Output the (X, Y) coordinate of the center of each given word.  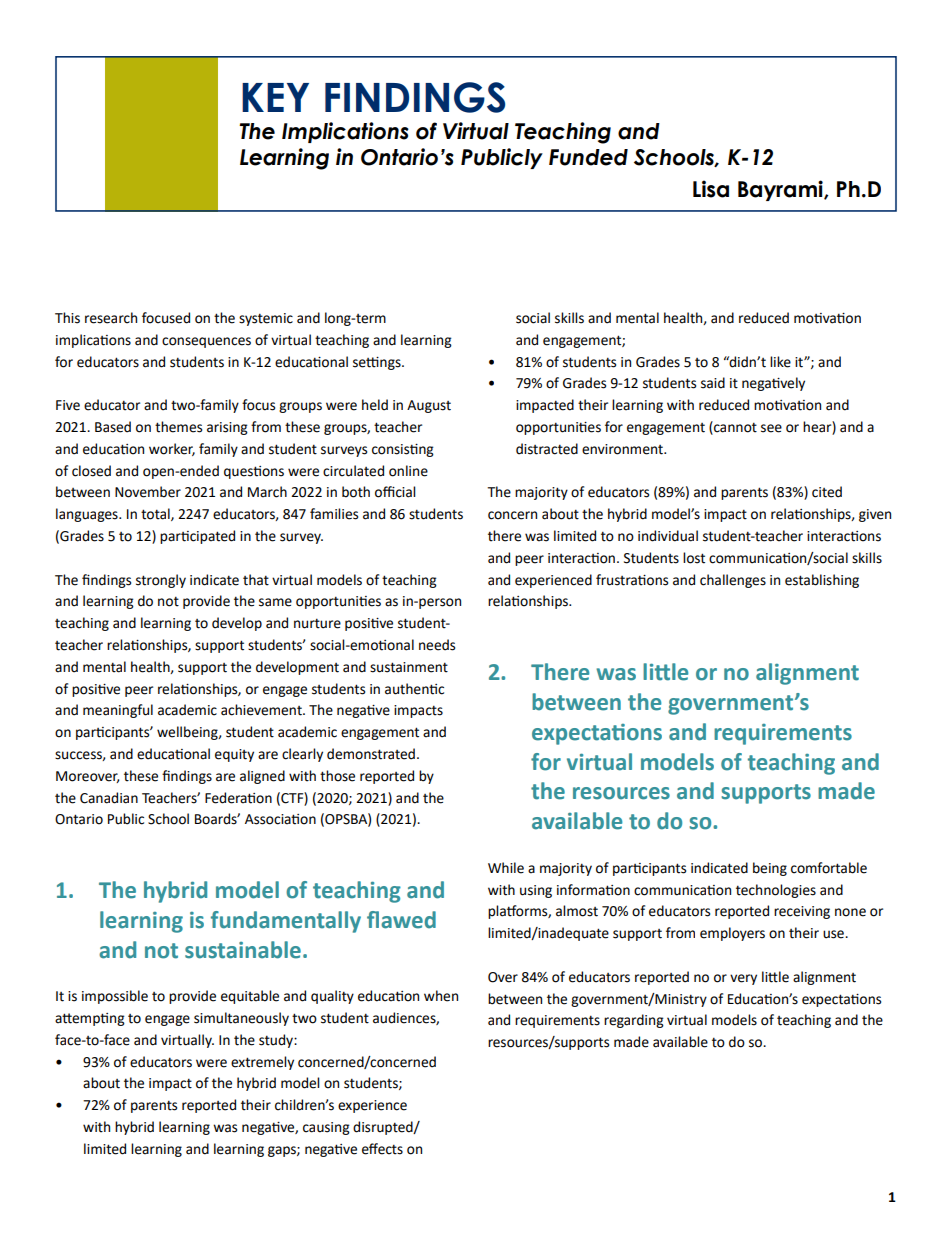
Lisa (711, 189)
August (429, 406)
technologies (776, 891)
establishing (822, 581)
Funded (588, 157)
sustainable (243, 950)
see (771, 428)
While (506, 868)
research (111, 318)
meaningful (118, 711)
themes (178, 427)
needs (437, 645)
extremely (262, 1063)
